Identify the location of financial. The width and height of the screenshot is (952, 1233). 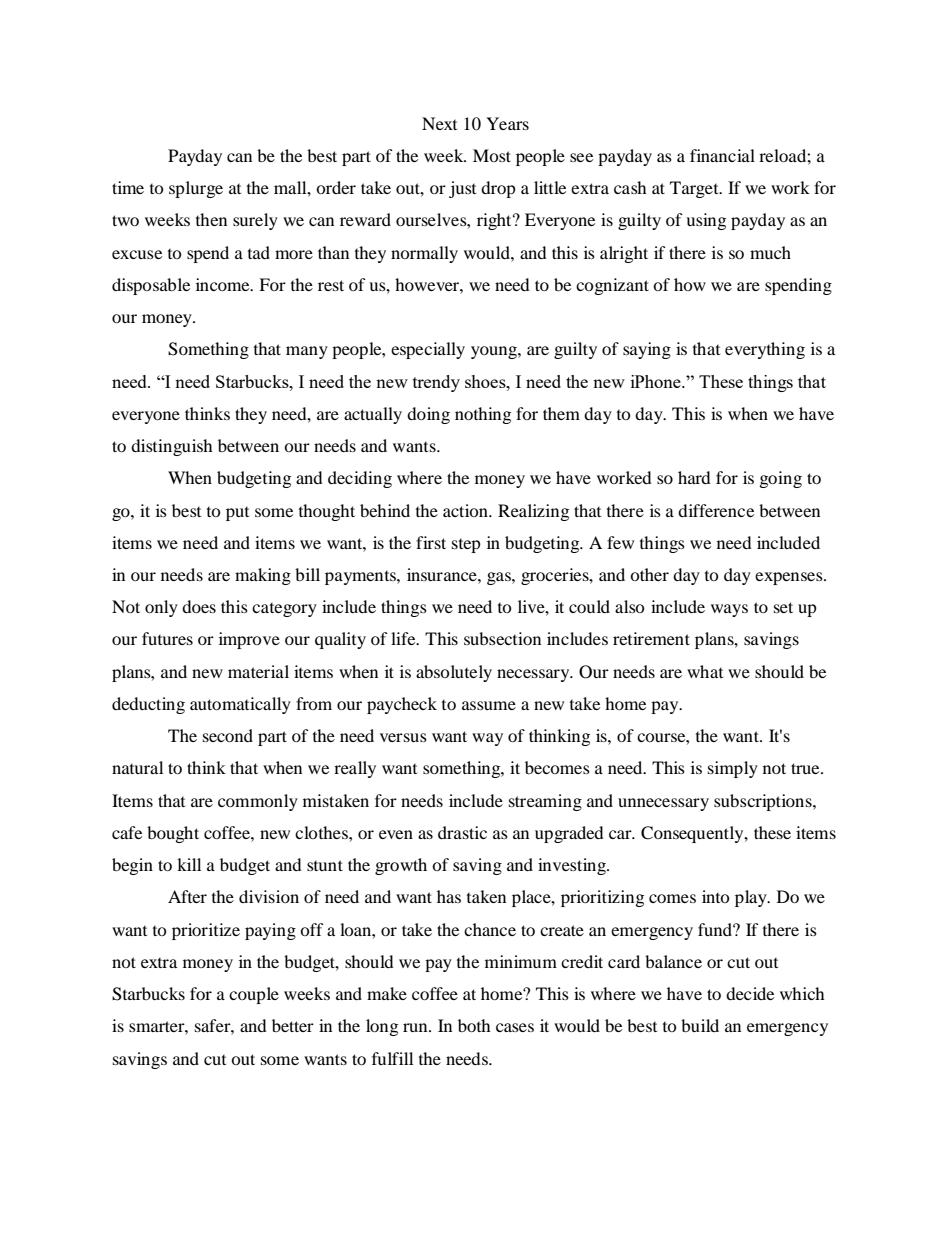
(722, 155).
